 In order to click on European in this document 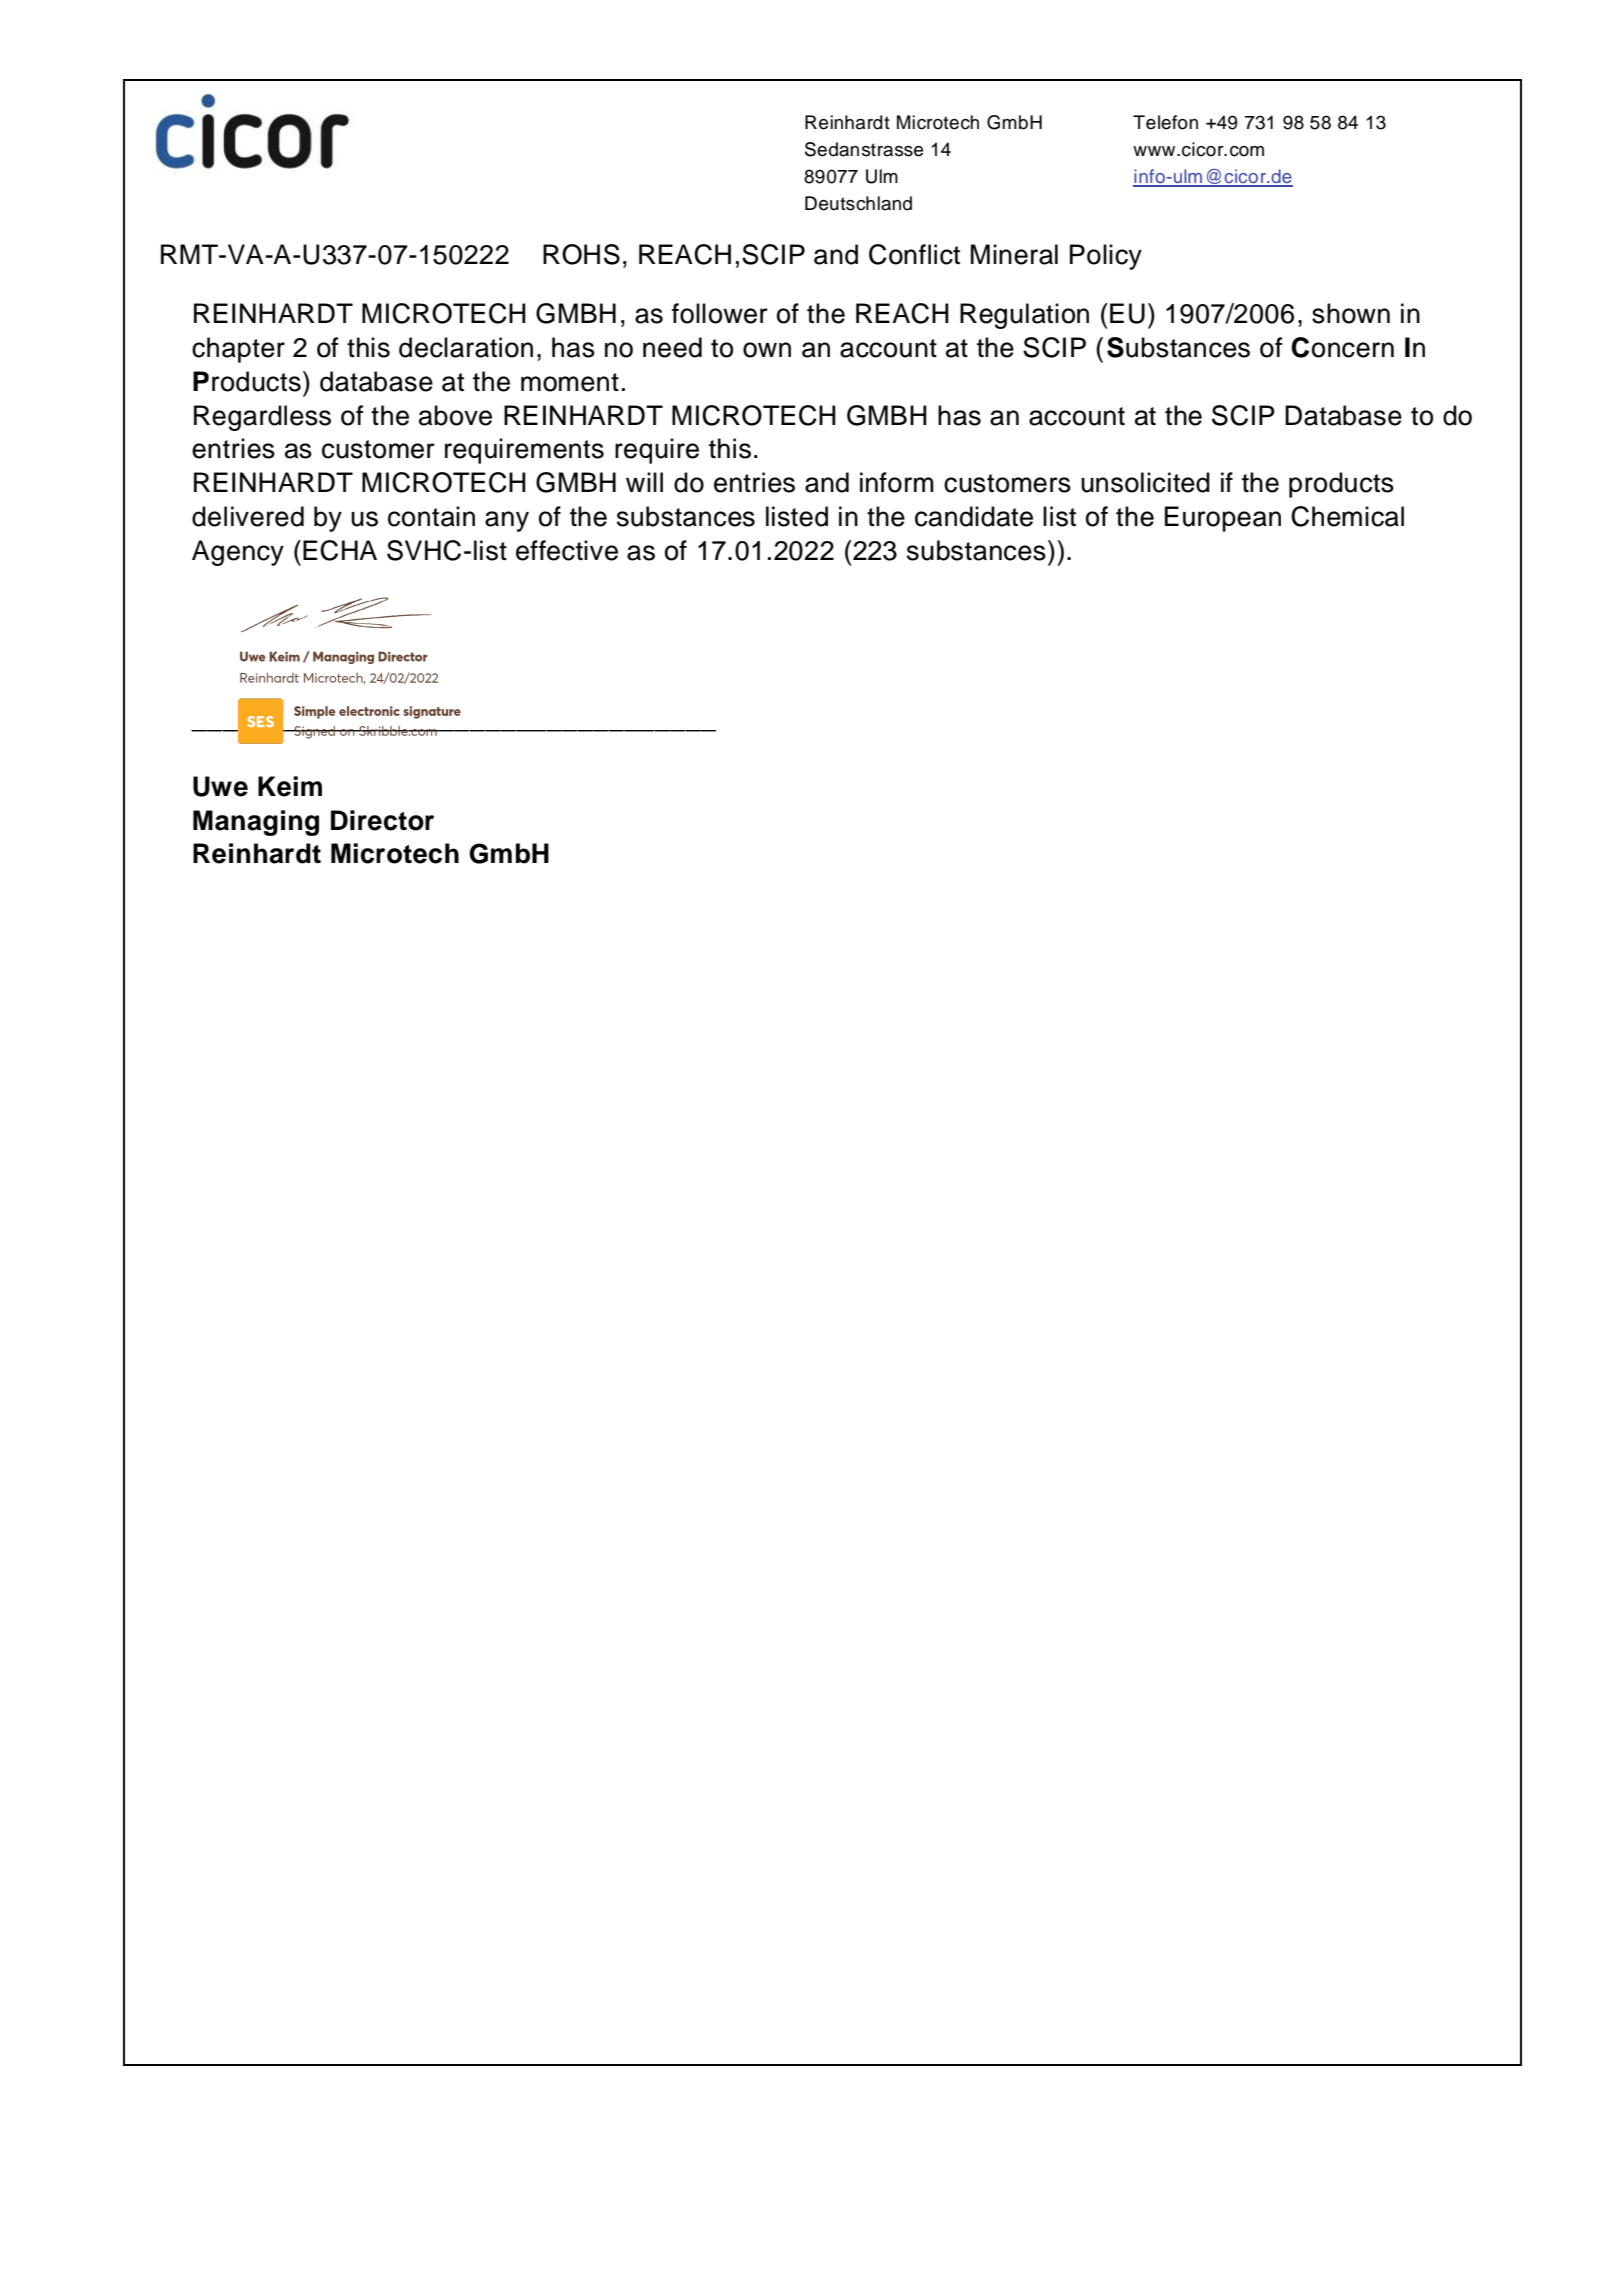, I will do `click(1223, 519)`.
